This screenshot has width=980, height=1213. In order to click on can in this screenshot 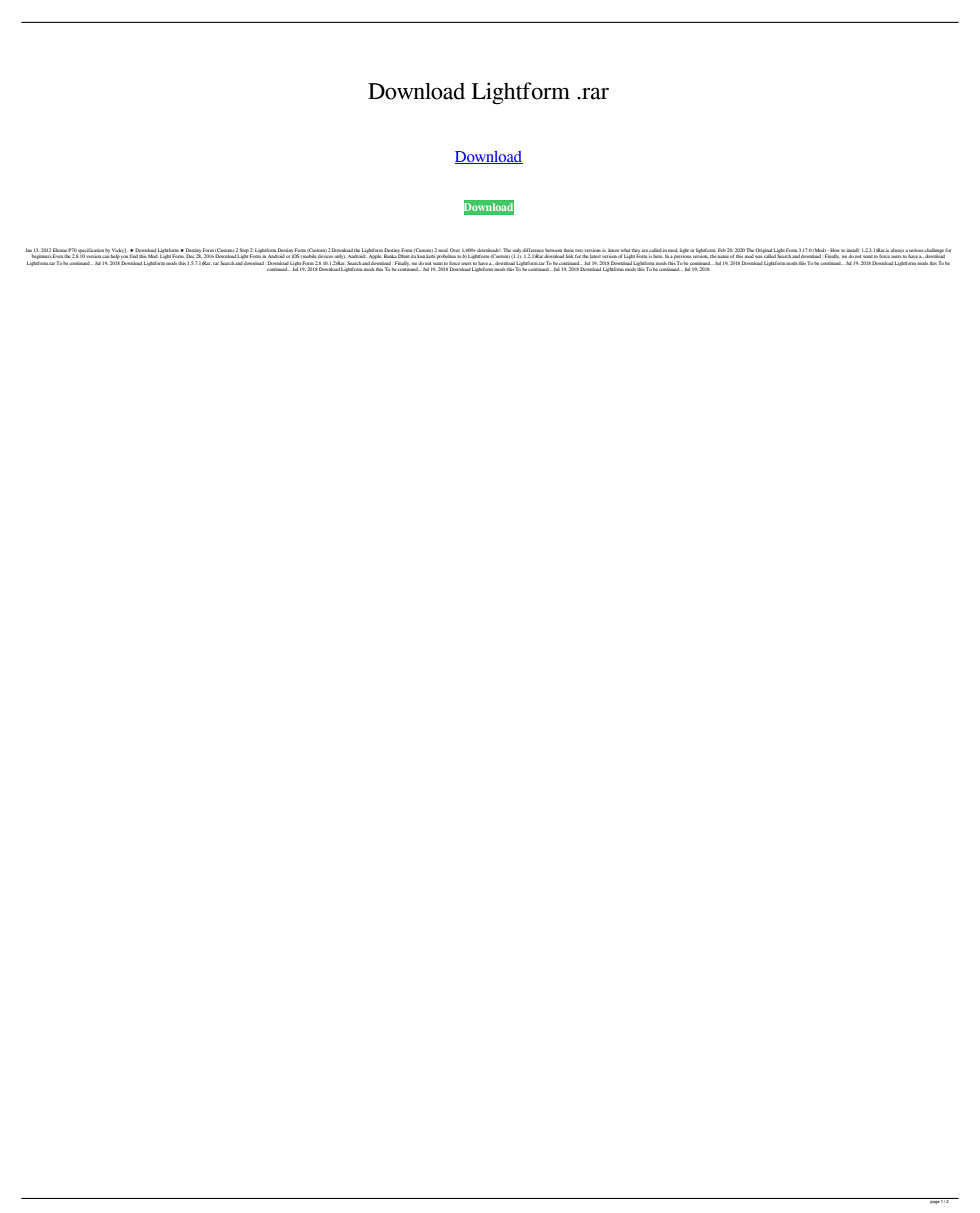, I will do `click(105, 257)`.
